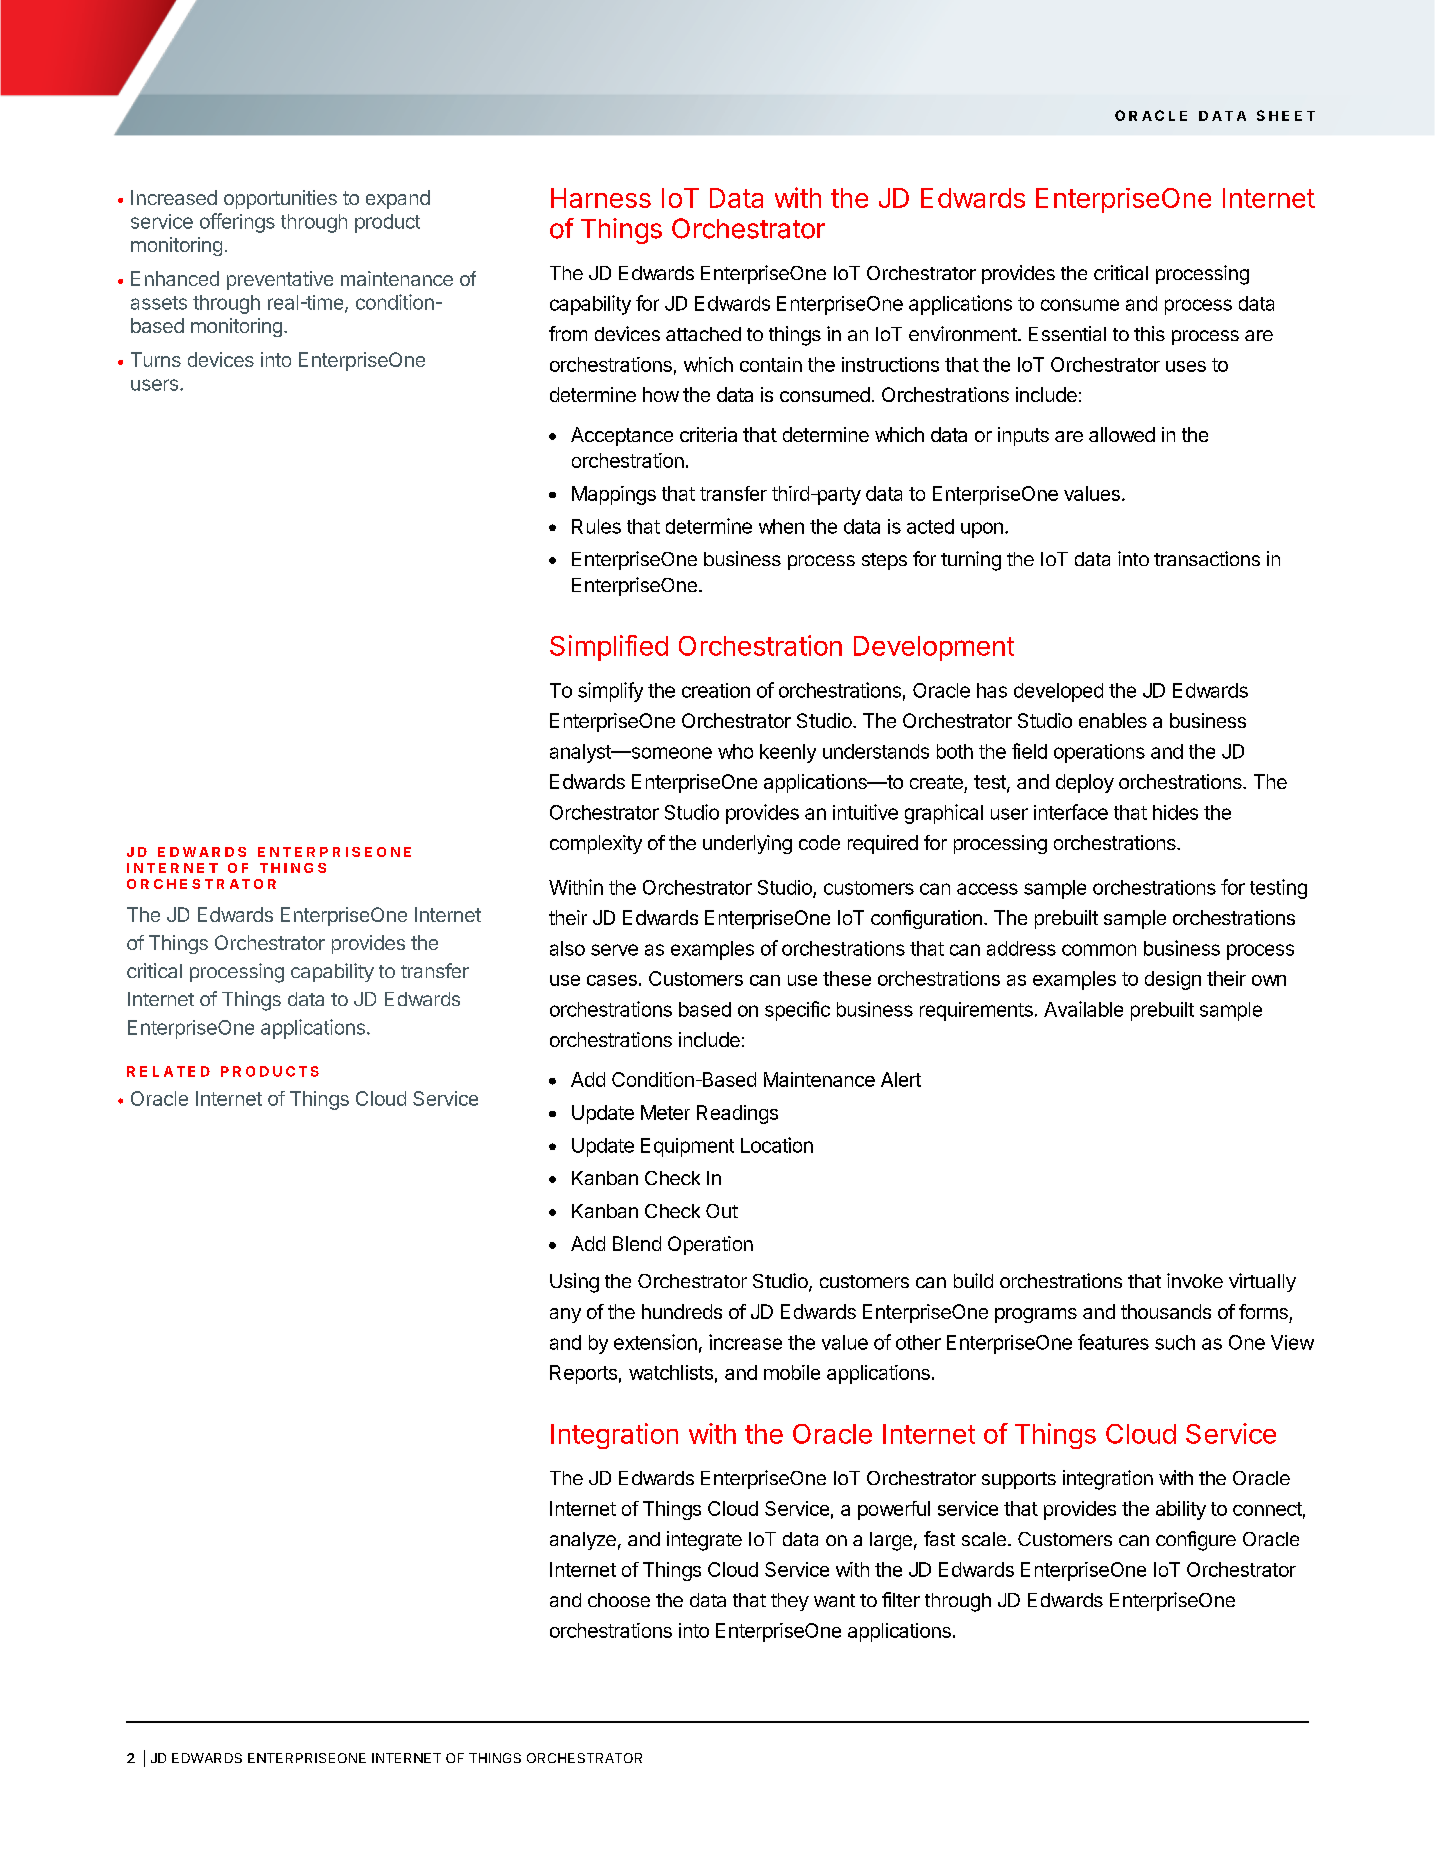  I want to click on Harness, so click(601, 198).
